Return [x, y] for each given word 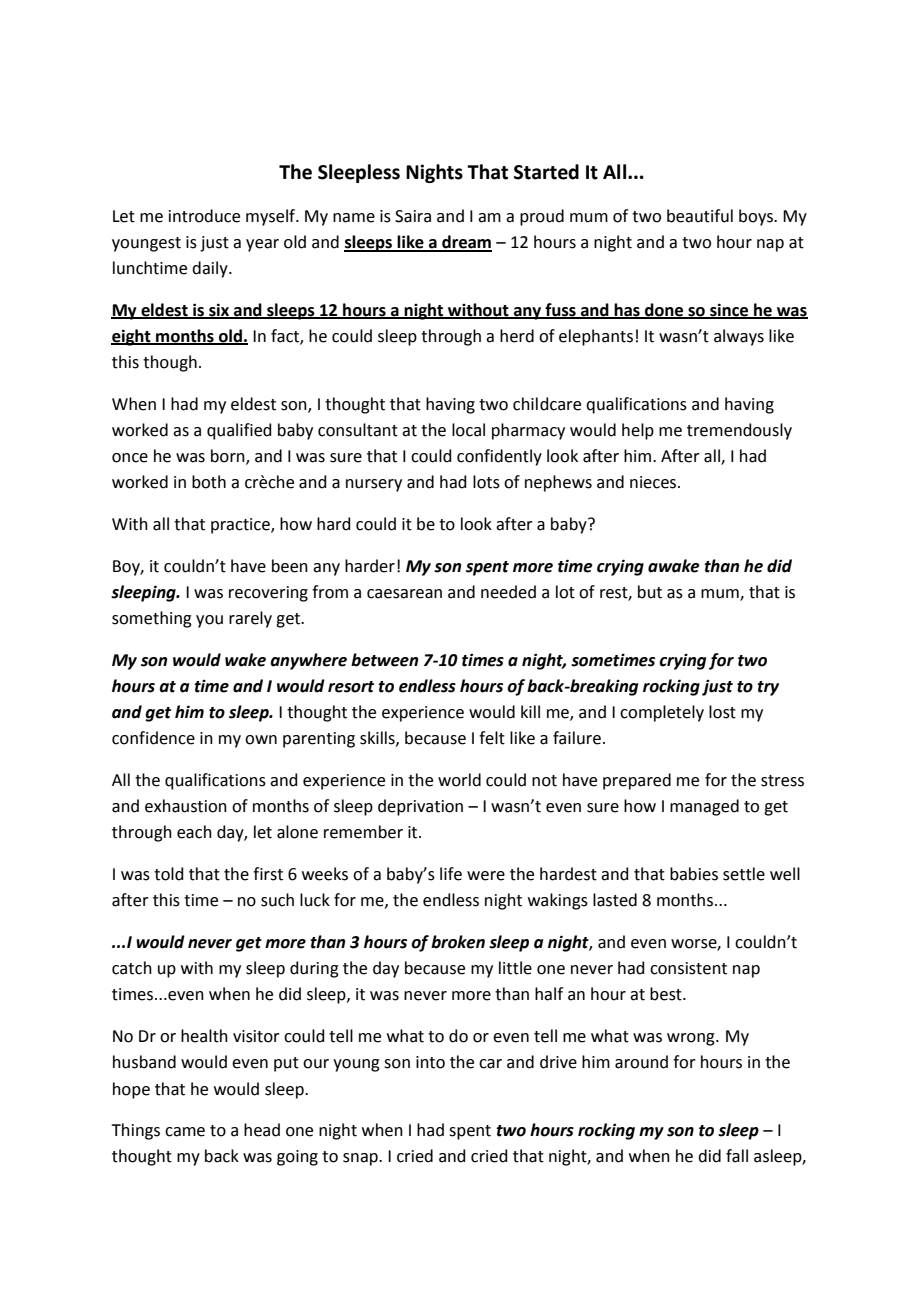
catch [132, 968]
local [468, 430]
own [261, 740]
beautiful [700, 216]
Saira [413, 216]
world [459, 780]
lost [722, 712]
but [650, 592]
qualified [239, 431]
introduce [204, 216]
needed [508, 592]
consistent [688, 968]
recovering [268, 594]
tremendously [739, 431]
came [185, 1132]
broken [458, 942]
